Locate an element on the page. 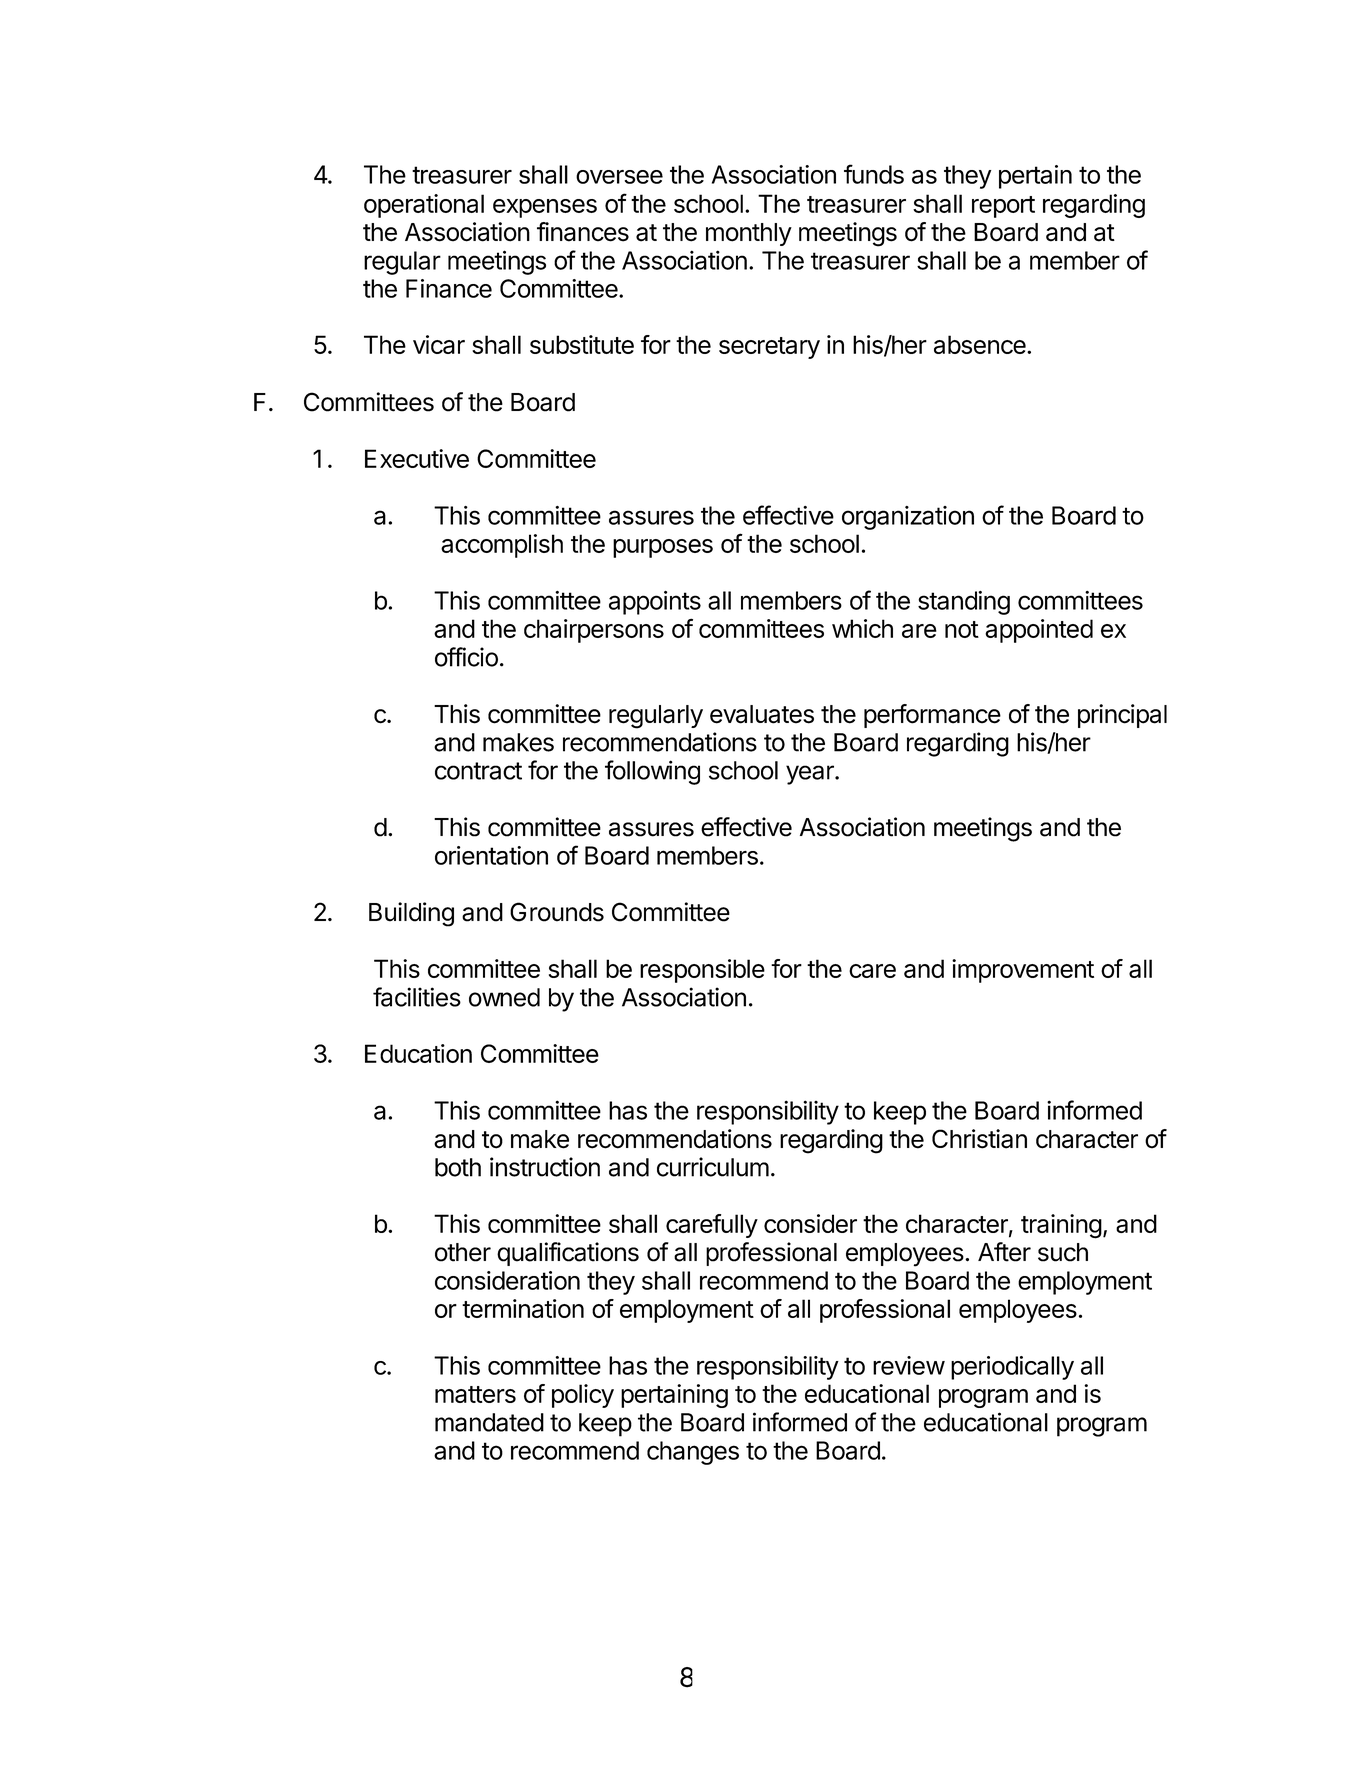 This page has width=1371, height=1774. report is located at coordinates (1003, 207).
